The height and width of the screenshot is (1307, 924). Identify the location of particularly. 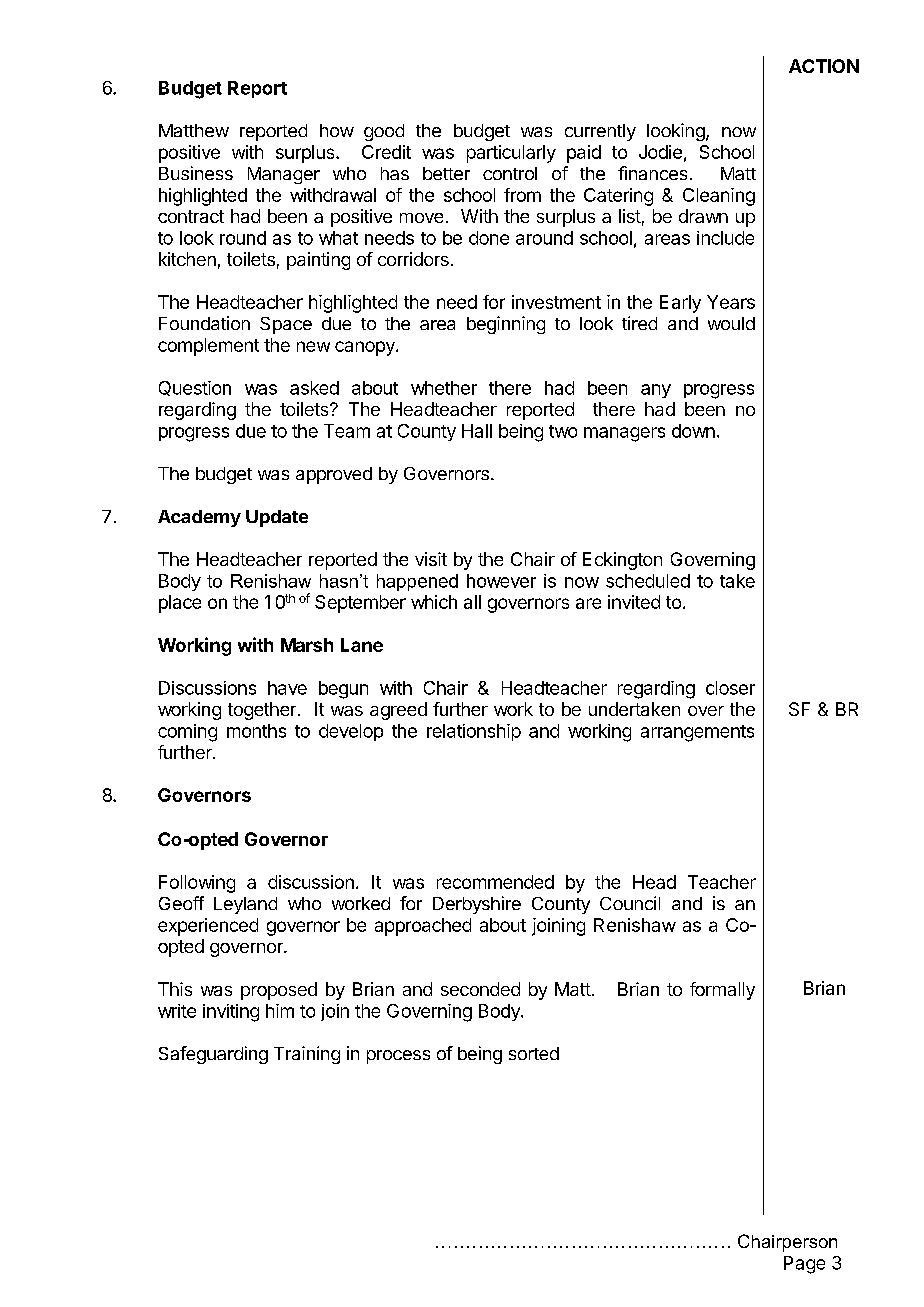
(511, 154).
